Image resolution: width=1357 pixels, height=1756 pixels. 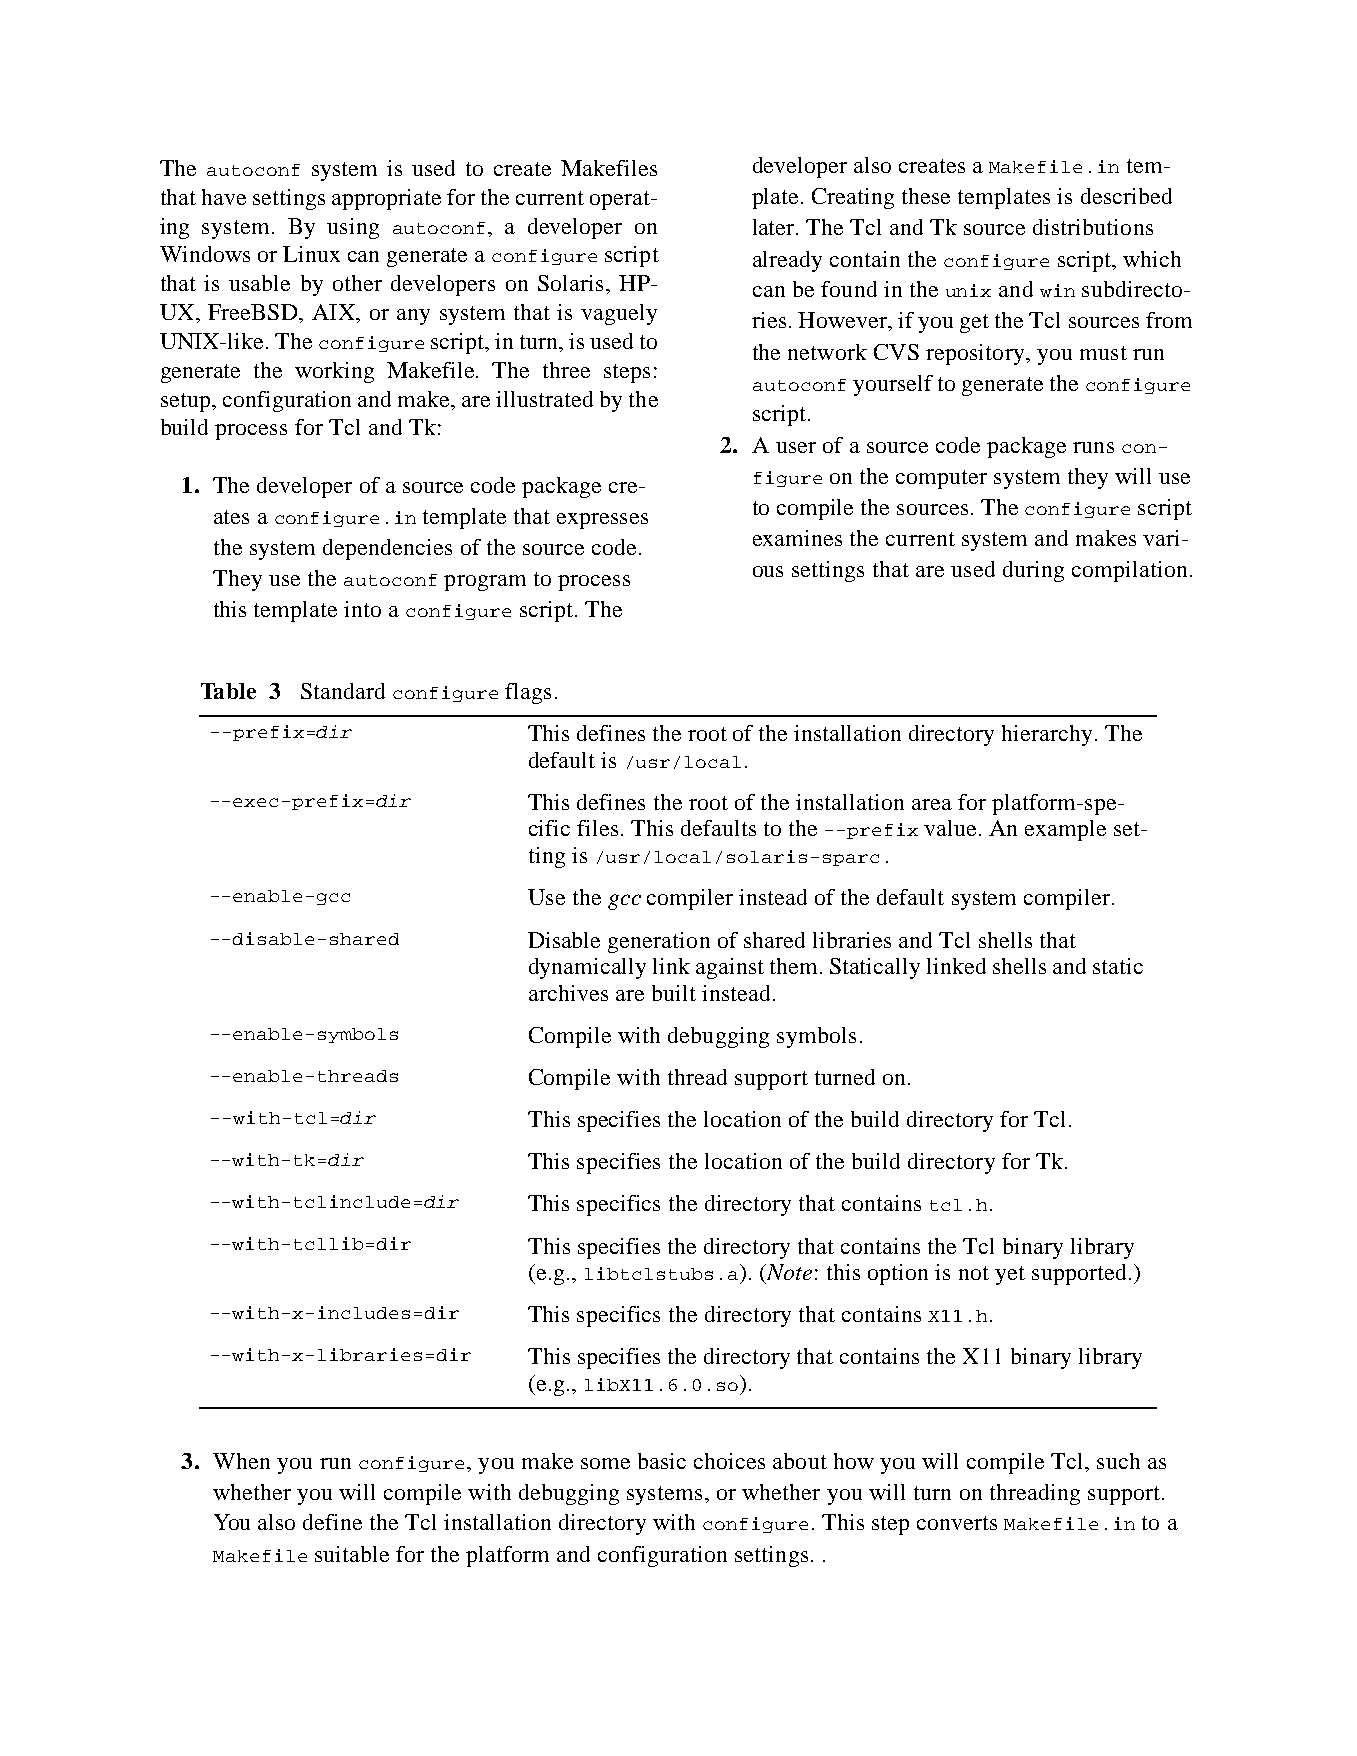 I want to click on dependencies, so click(x=387, y=549).
